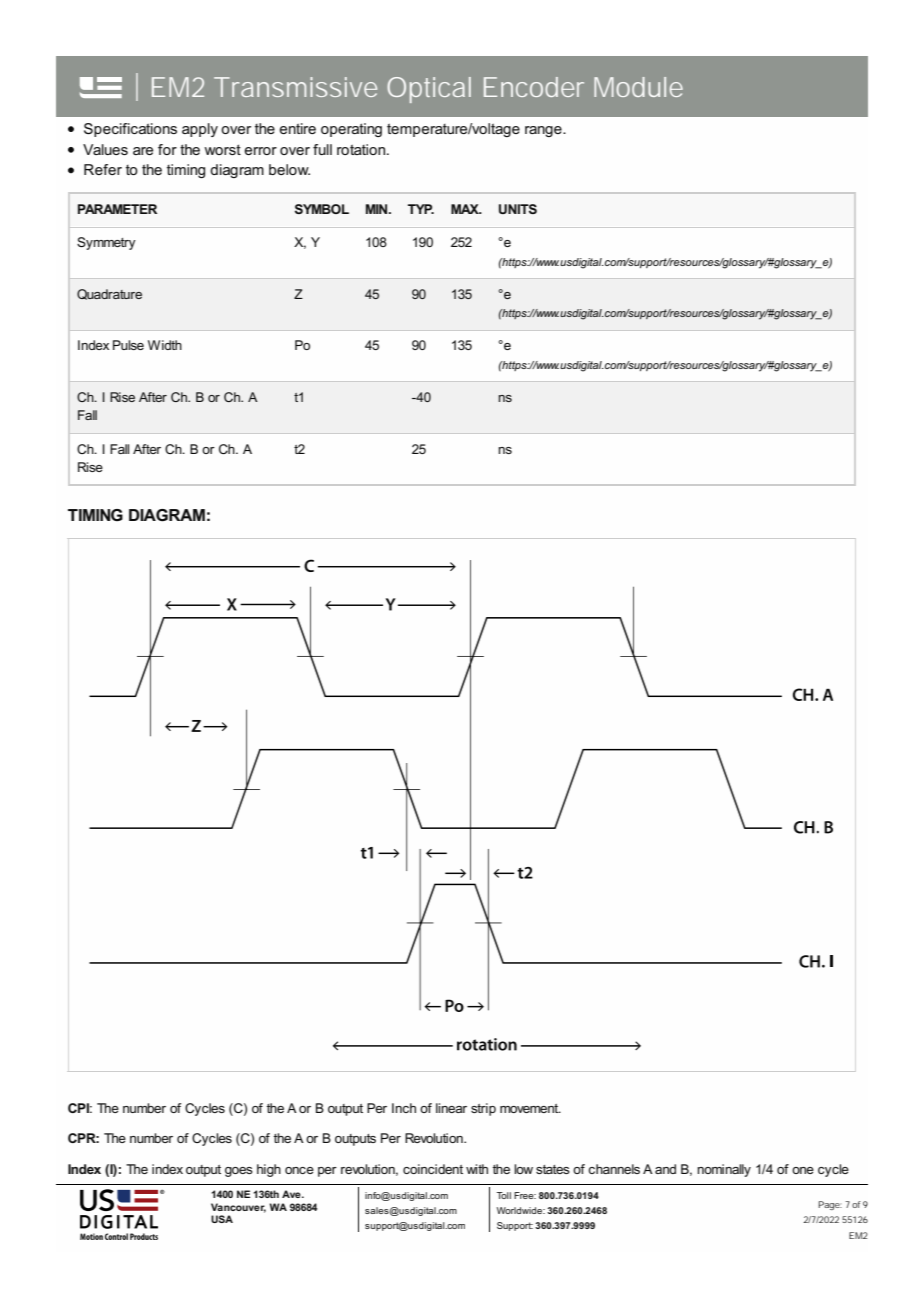 The height and width of the screenshot is (1308, 924). Describe the element at coordinates (239, 1172) in the screenshot. I see `goes` at that location.
